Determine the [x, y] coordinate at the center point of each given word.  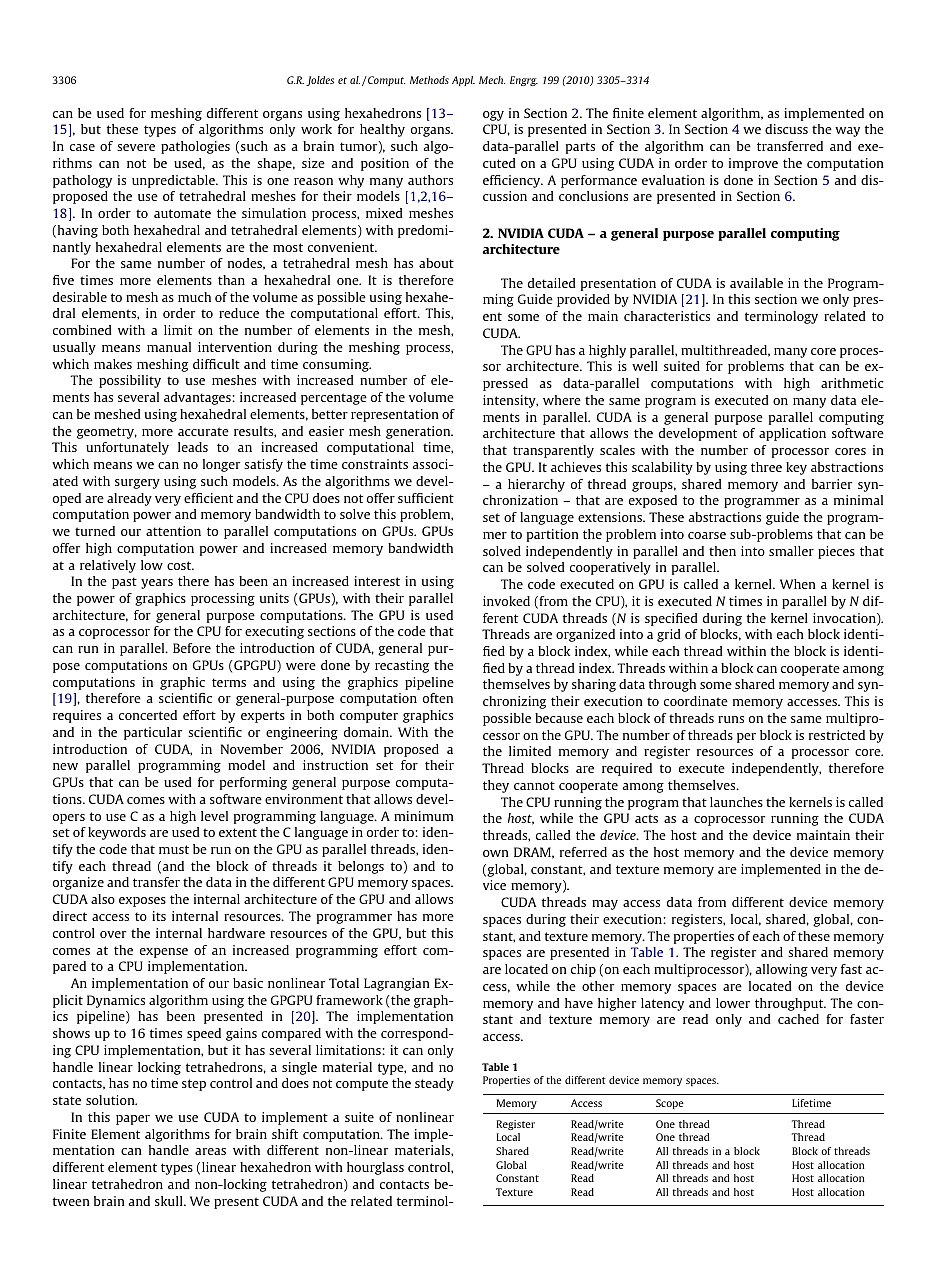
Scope [670, 1104]
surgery [137, 484]
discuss [786, 129]
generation [419, 432]
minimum [423, 816]
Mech [492, 80]
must [174, 849]
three [766, 467]
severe [136, 147]
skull [170, 1201]
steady [434, 1084]
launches [736, 802]
